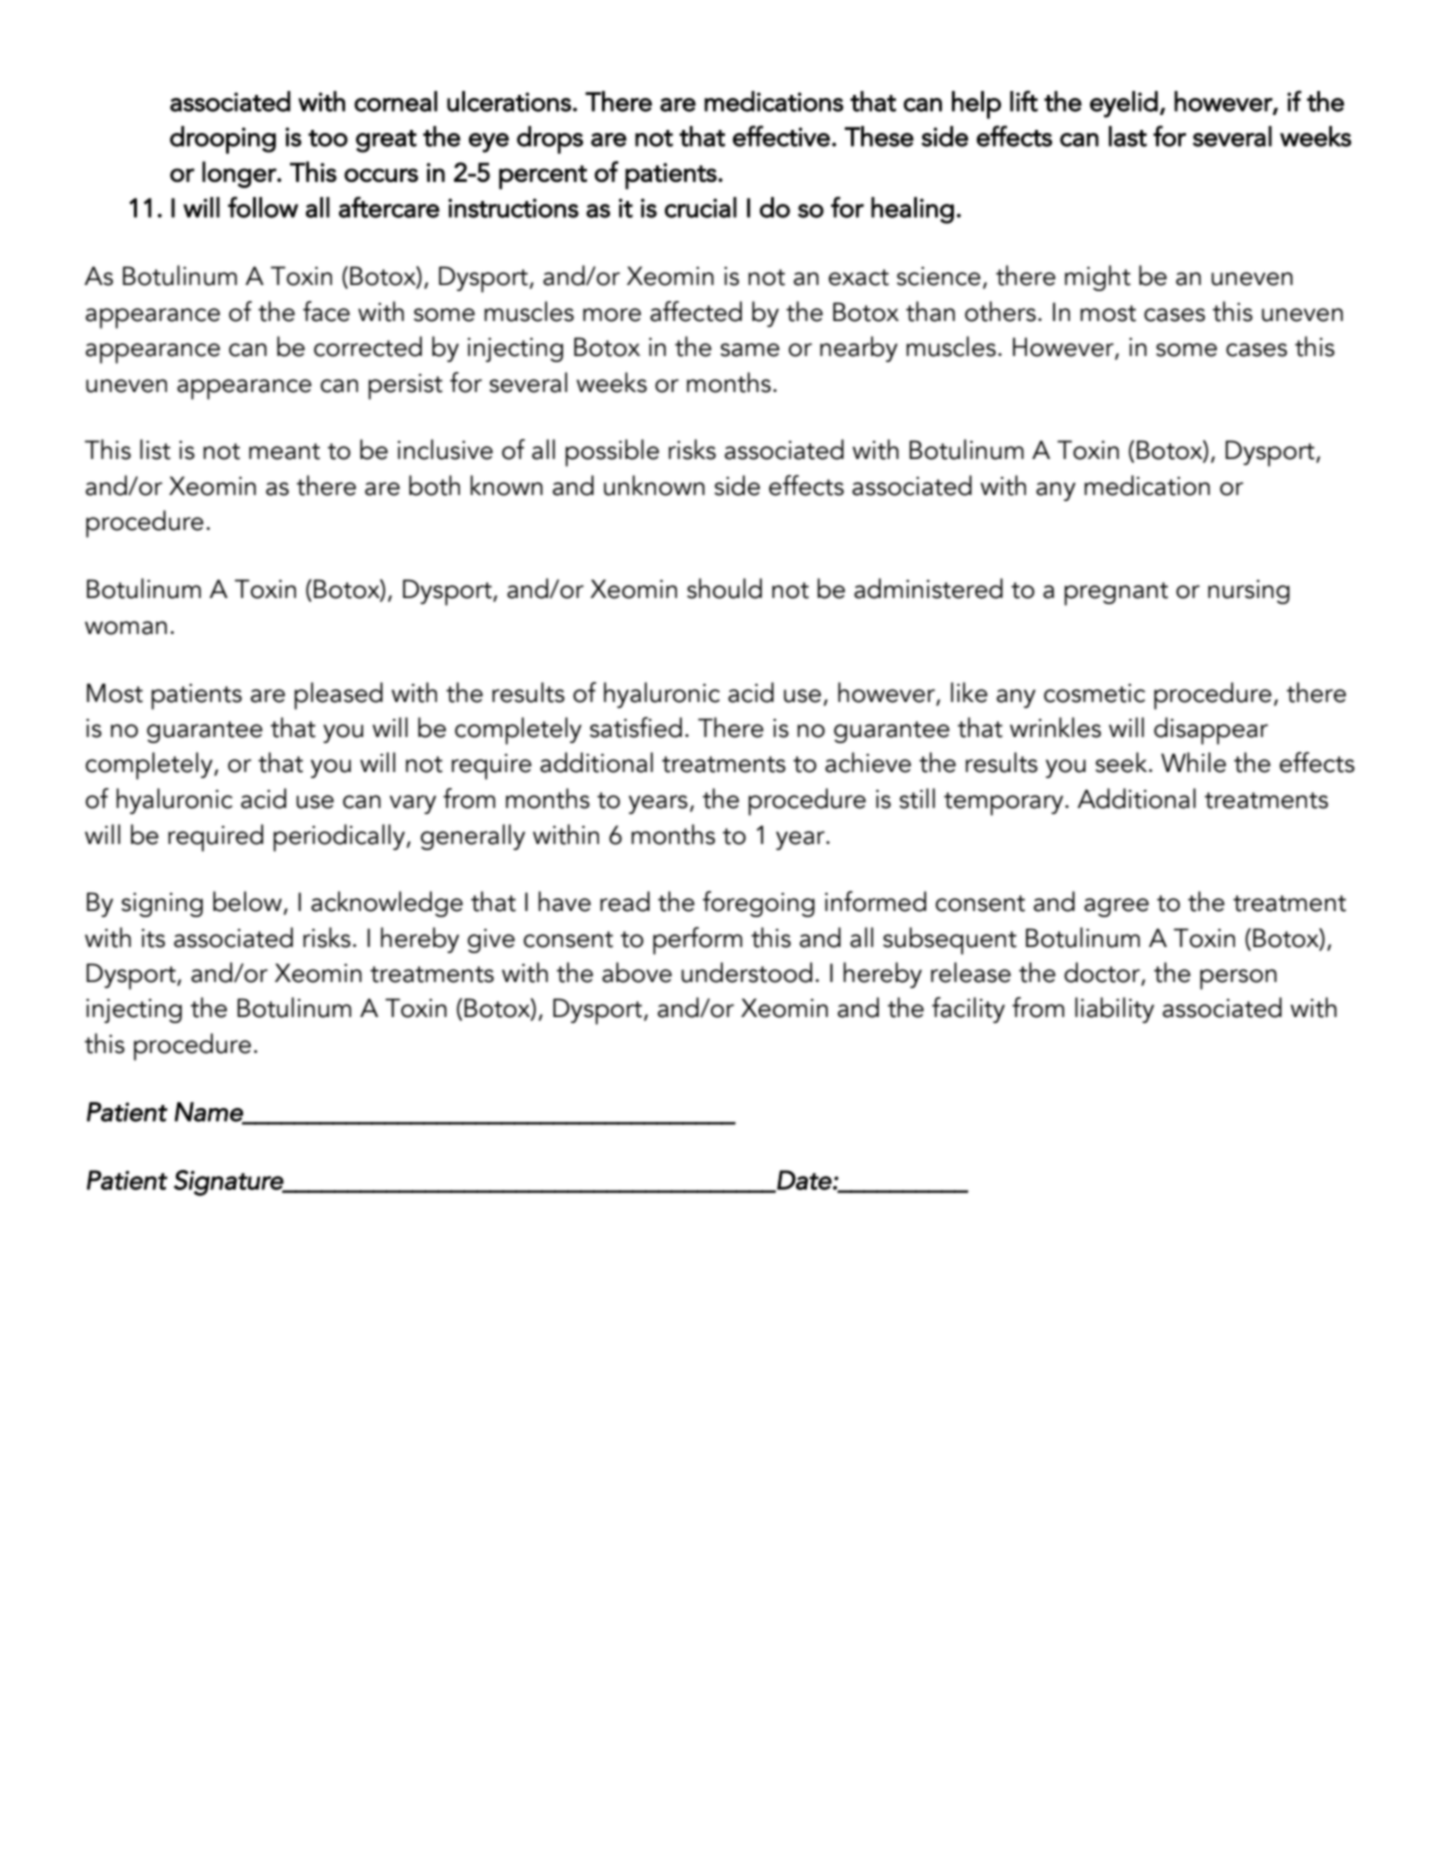 Image resolution: width=1439 pixels, height=1862 pixels. Describe the element at coordinates (781, 136) in the screenshot. I see `effective` at that location.
